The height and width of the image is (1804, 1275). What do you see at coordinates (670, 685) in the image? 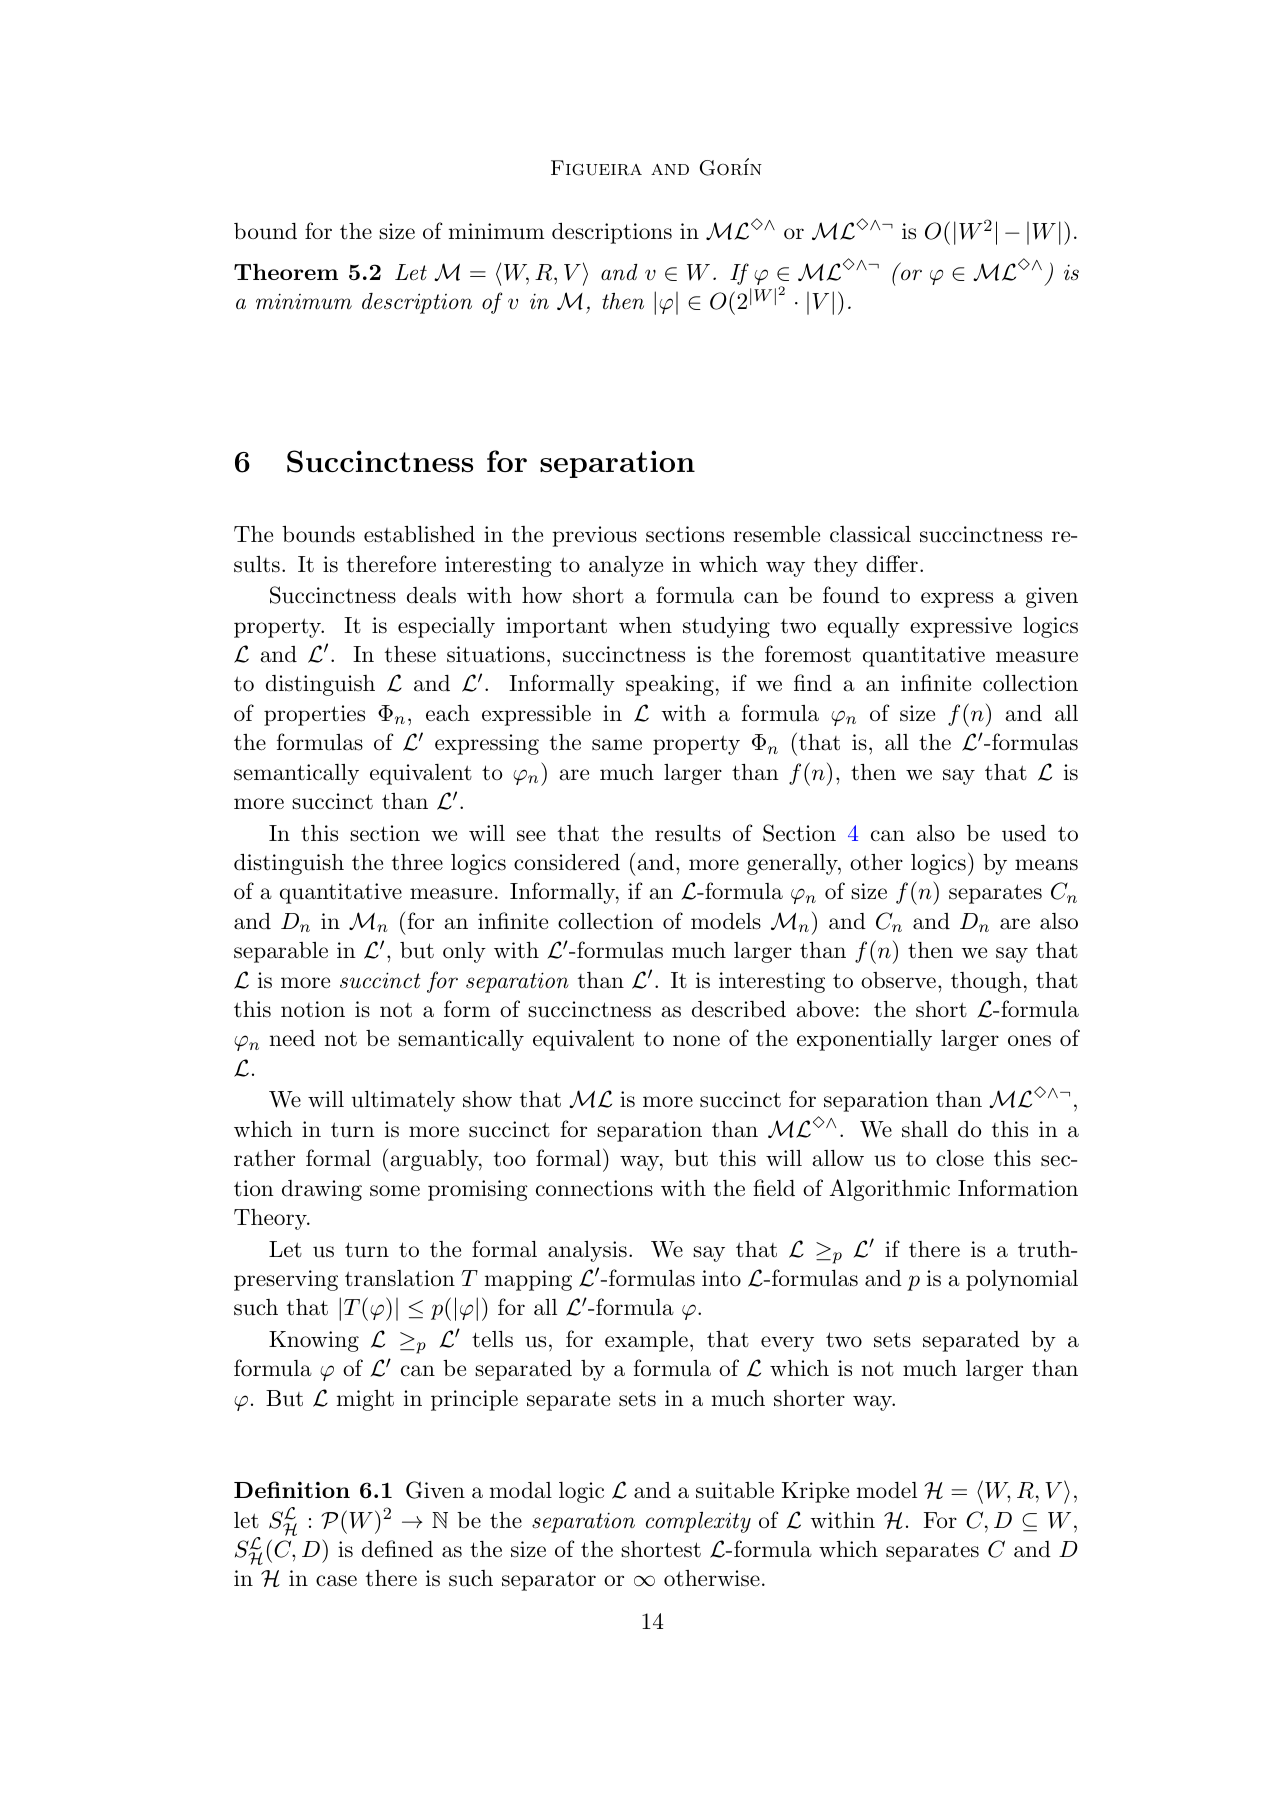
I see `speaking` at bounding box center [670, 685].
